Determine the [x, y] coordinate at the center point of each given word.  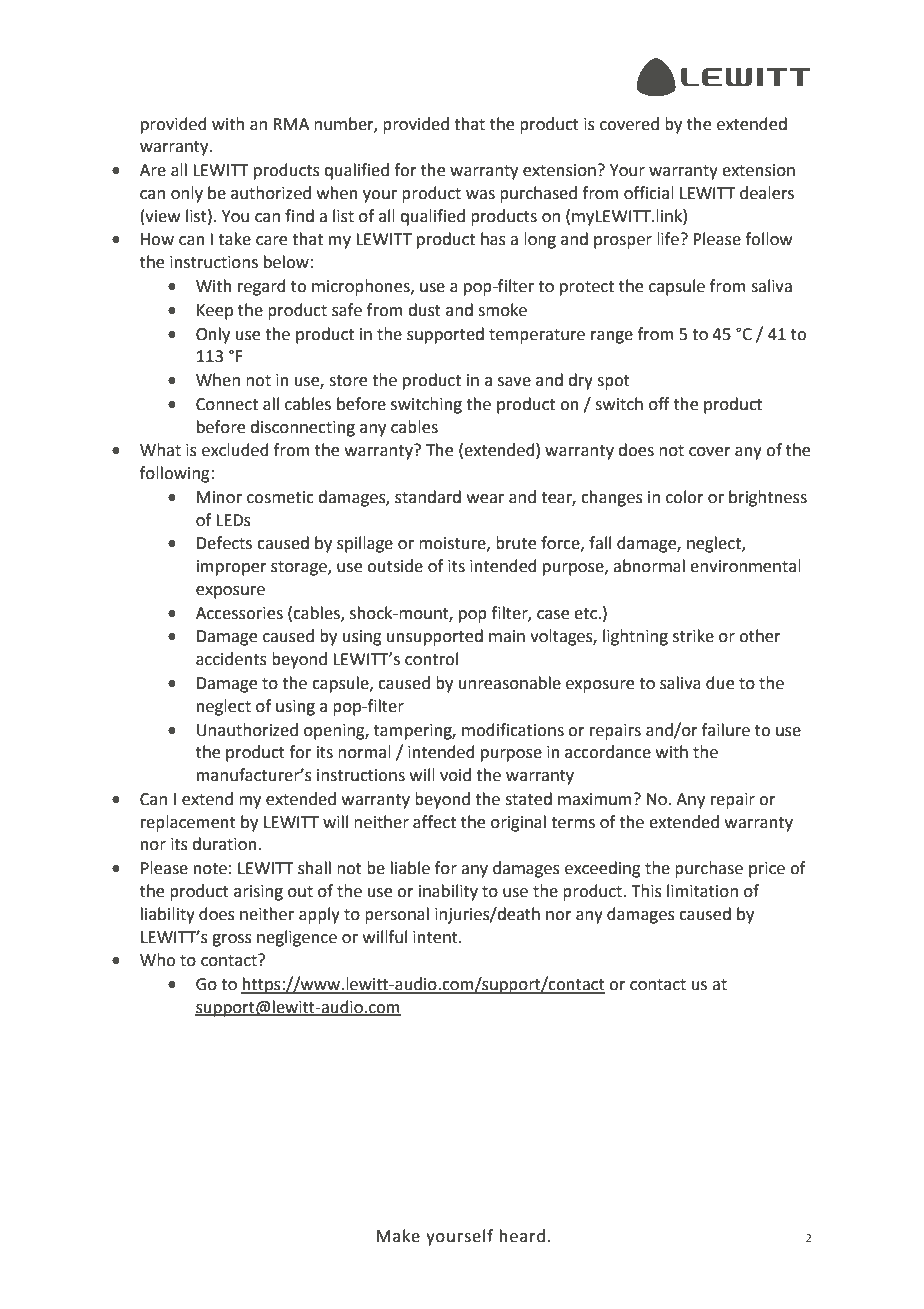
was [480, 195]
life [668, 239]
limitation [702, 891]
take [234, 239]
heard [522, 1236]
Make [398, 1236]
